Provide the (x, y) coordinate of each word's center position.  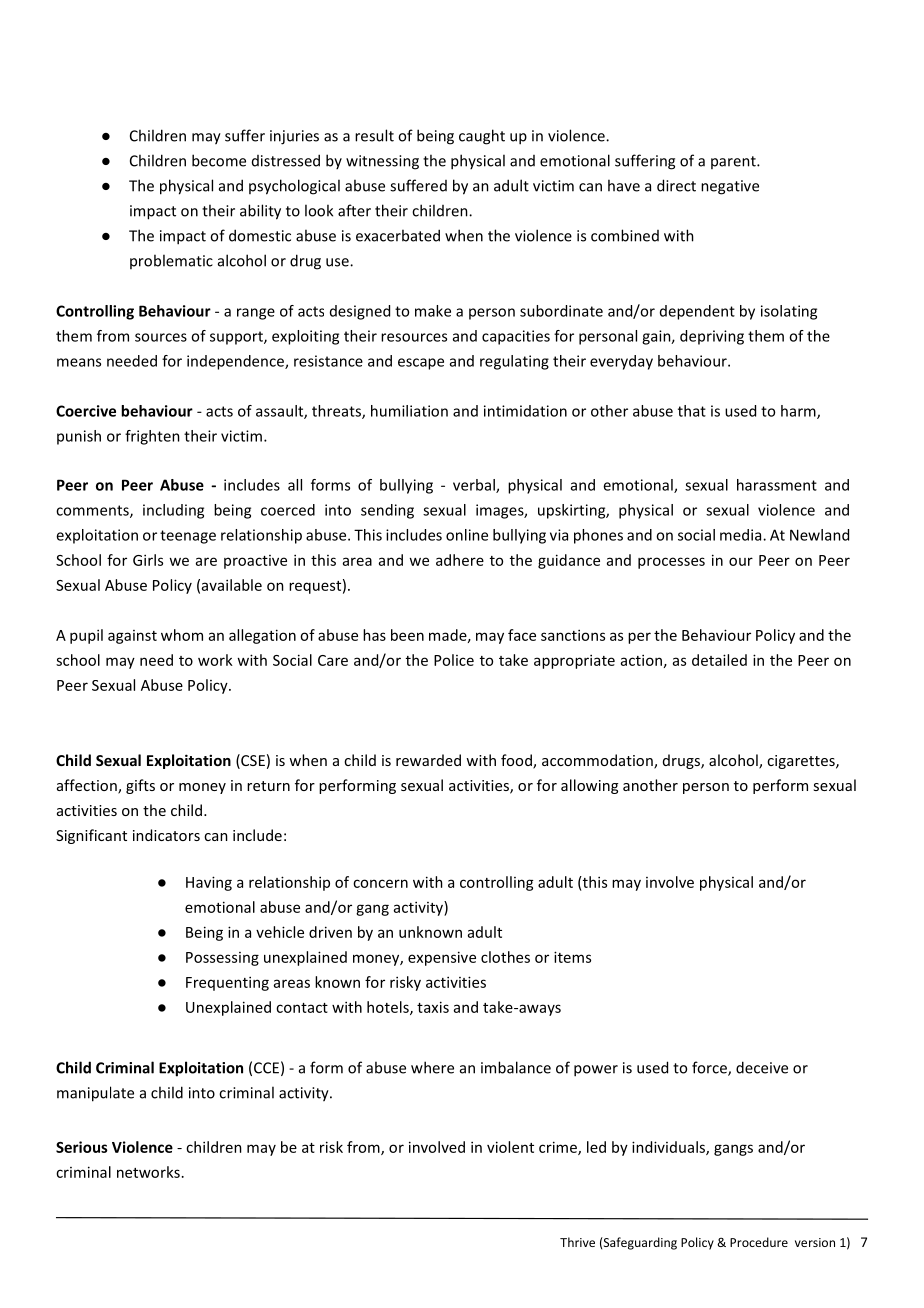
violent (510, 1147)
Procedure (759, 1242)
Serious (82, 1147)
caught (482, 137)
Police (454, 660)
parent (734, 162)
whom (182, 635)
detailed (719, 660)
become (219, 160)
